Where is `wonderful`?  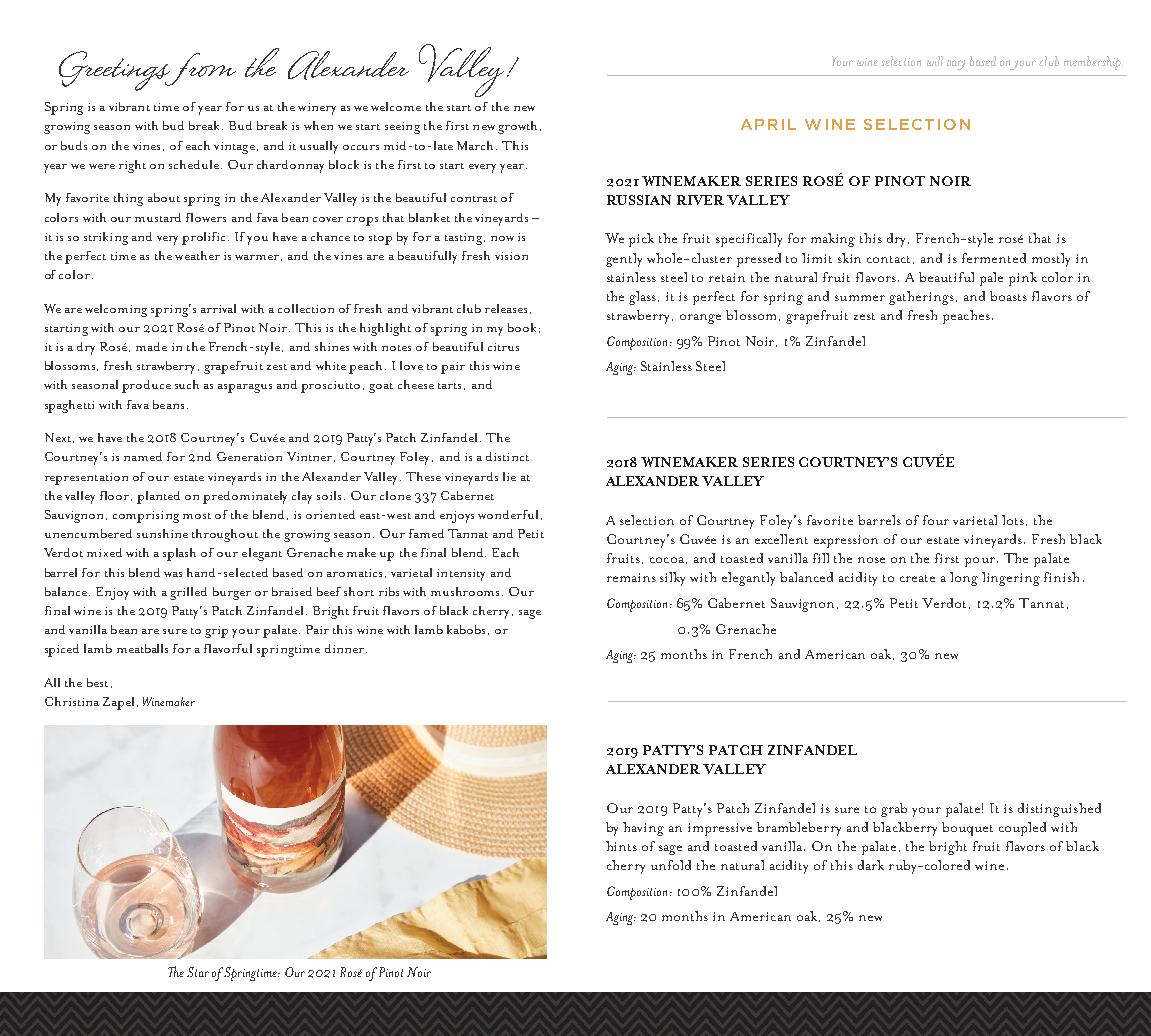
wonderful is located at coordinates (510, 515).
